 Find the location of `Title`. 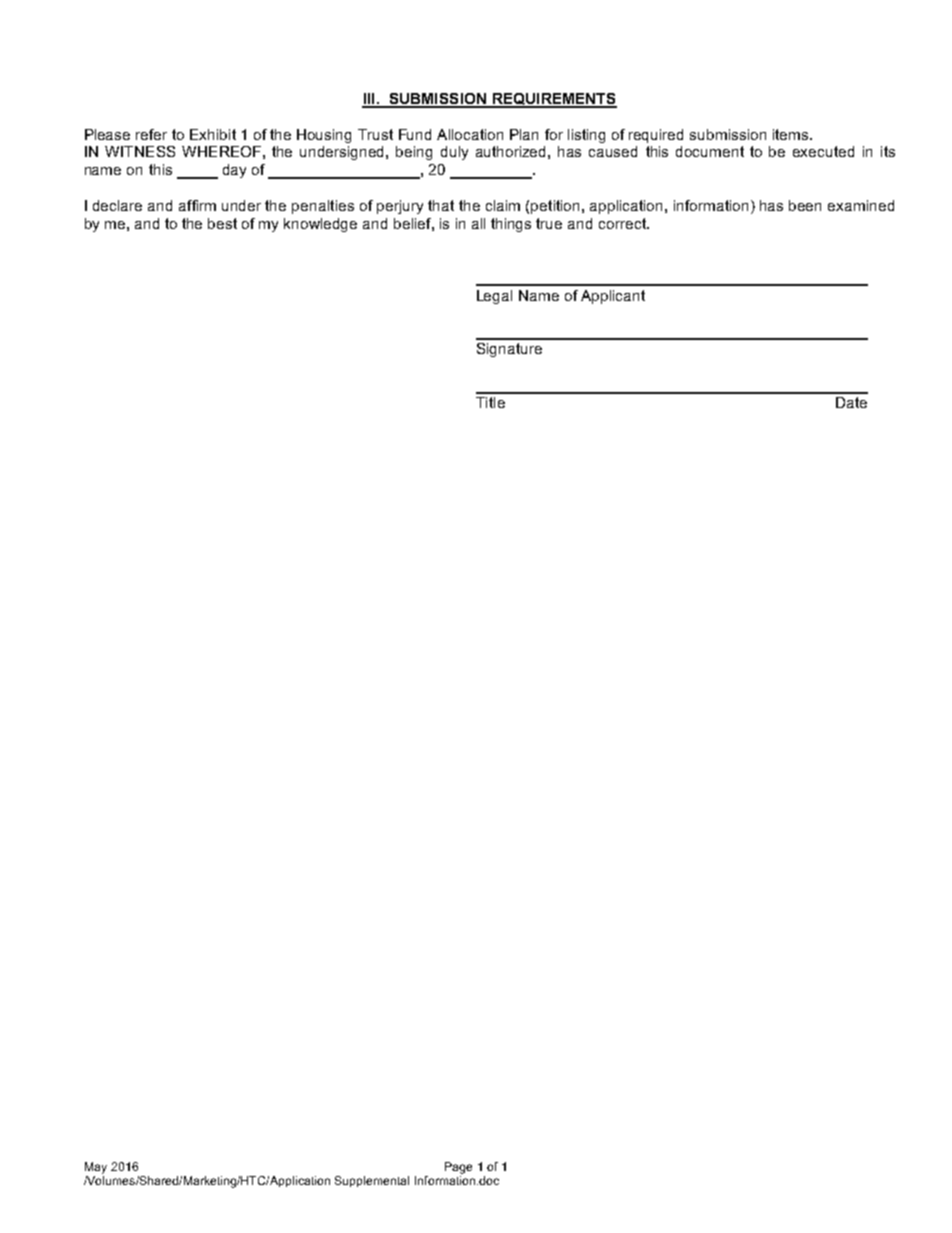

Title is located at coordinates (490, 402).
